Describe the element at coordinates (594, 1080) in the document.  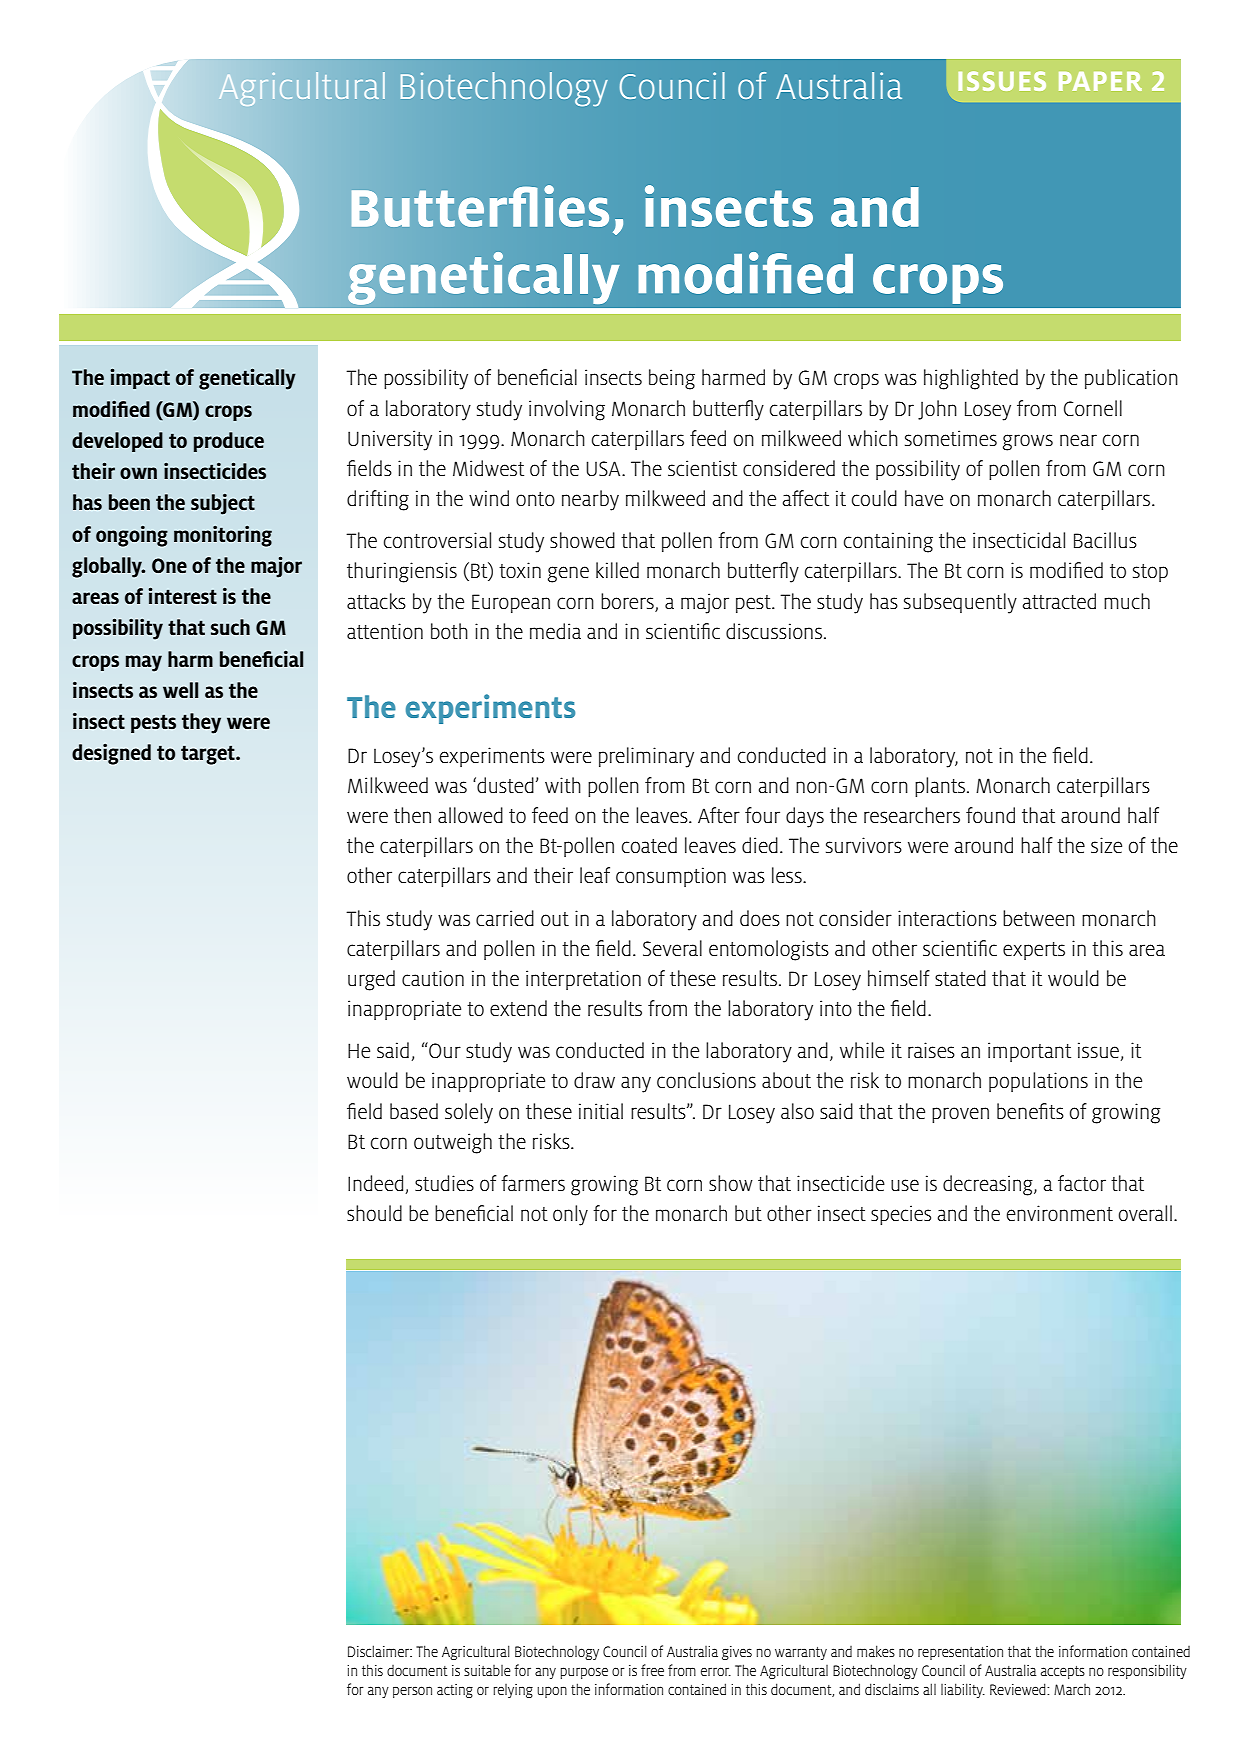
I see `draw` at that location.
